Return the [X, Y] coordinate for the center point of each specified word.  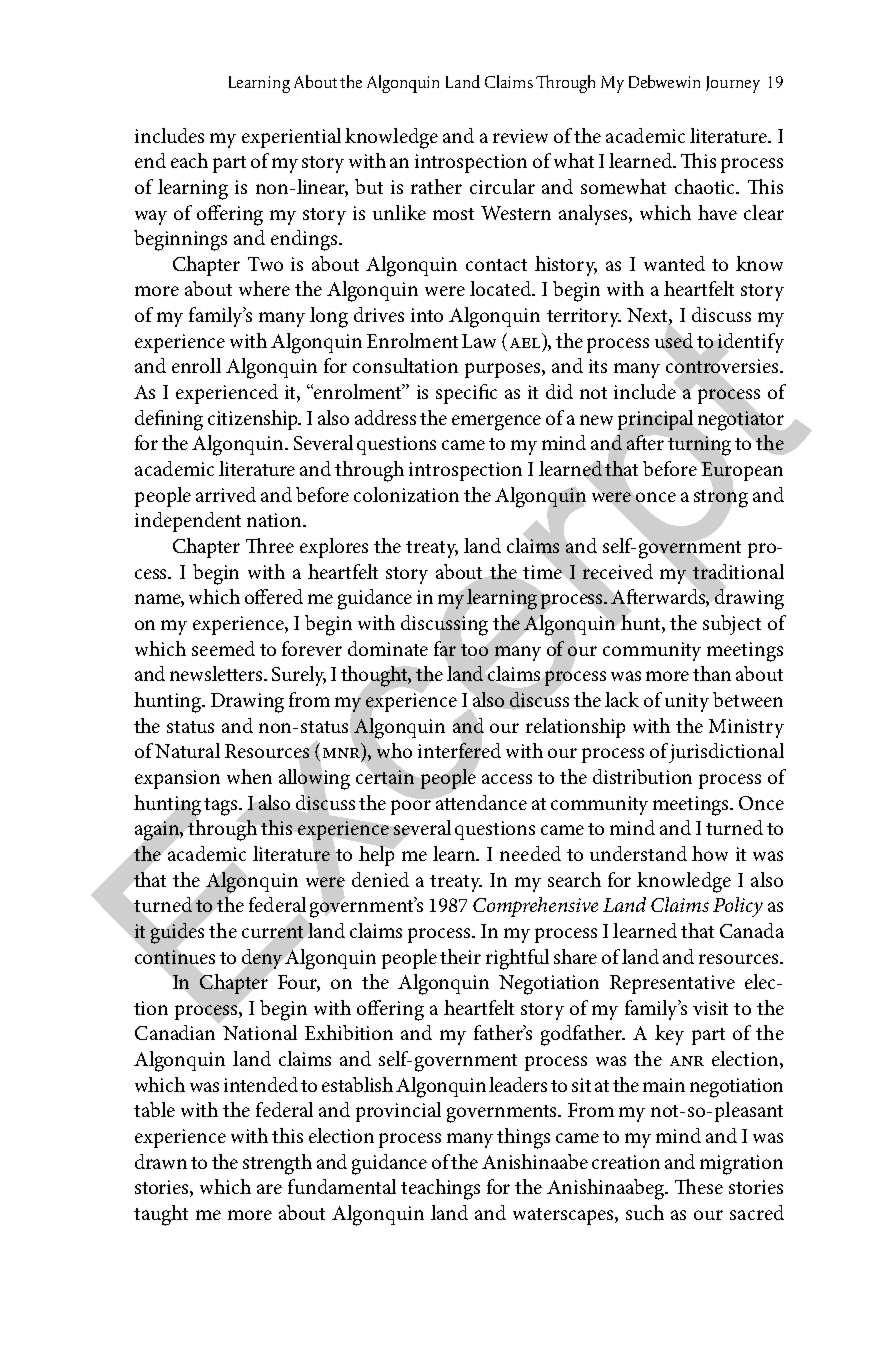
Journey [733, 84]
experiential [291, 138]
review [520, 136]
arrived [226, 494]
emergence [496, 423]
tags [222, 807]
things [523, 1138]
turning [699, 446]
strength [277, 1164]
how [710, 853]
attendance [481, 802]
